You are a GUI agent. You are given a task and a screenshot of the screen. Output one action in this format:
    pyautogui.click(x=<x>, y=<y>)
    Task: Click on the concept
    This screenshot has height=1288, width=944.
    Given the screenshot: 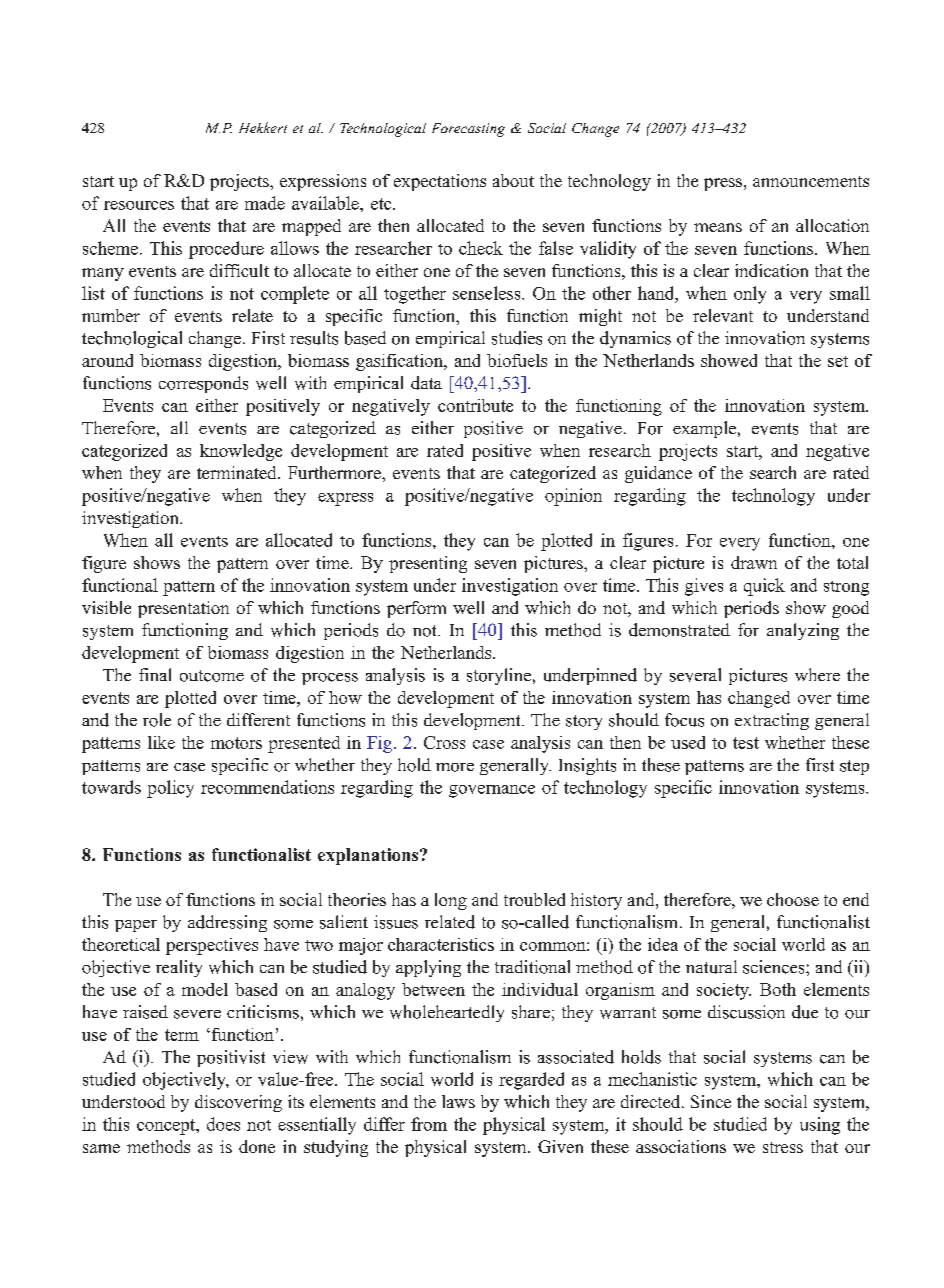 What is the action you would take?
    pyautogui.click(x=167, y=1127)
